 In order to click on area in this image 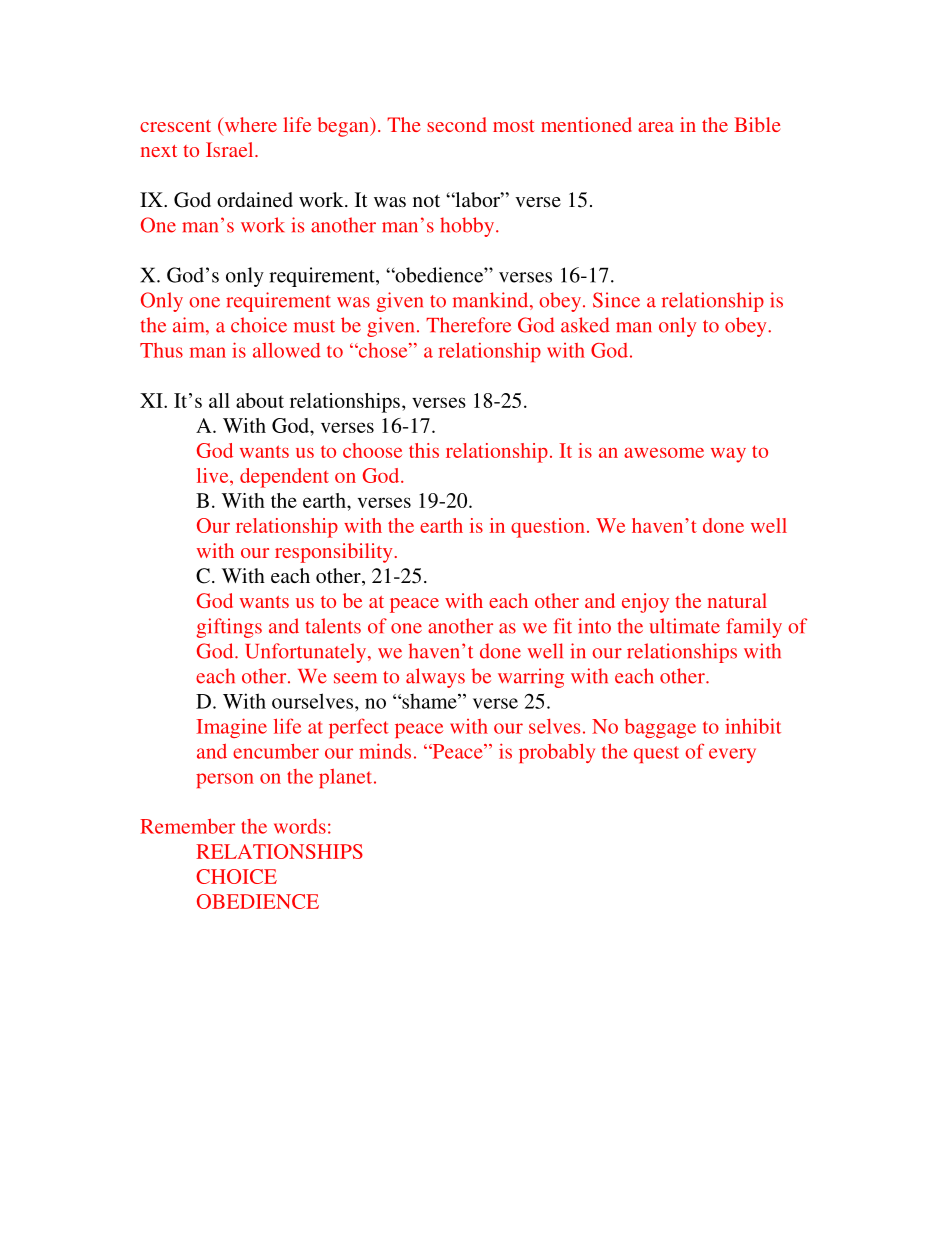, I will do `click(656, 127)`.
